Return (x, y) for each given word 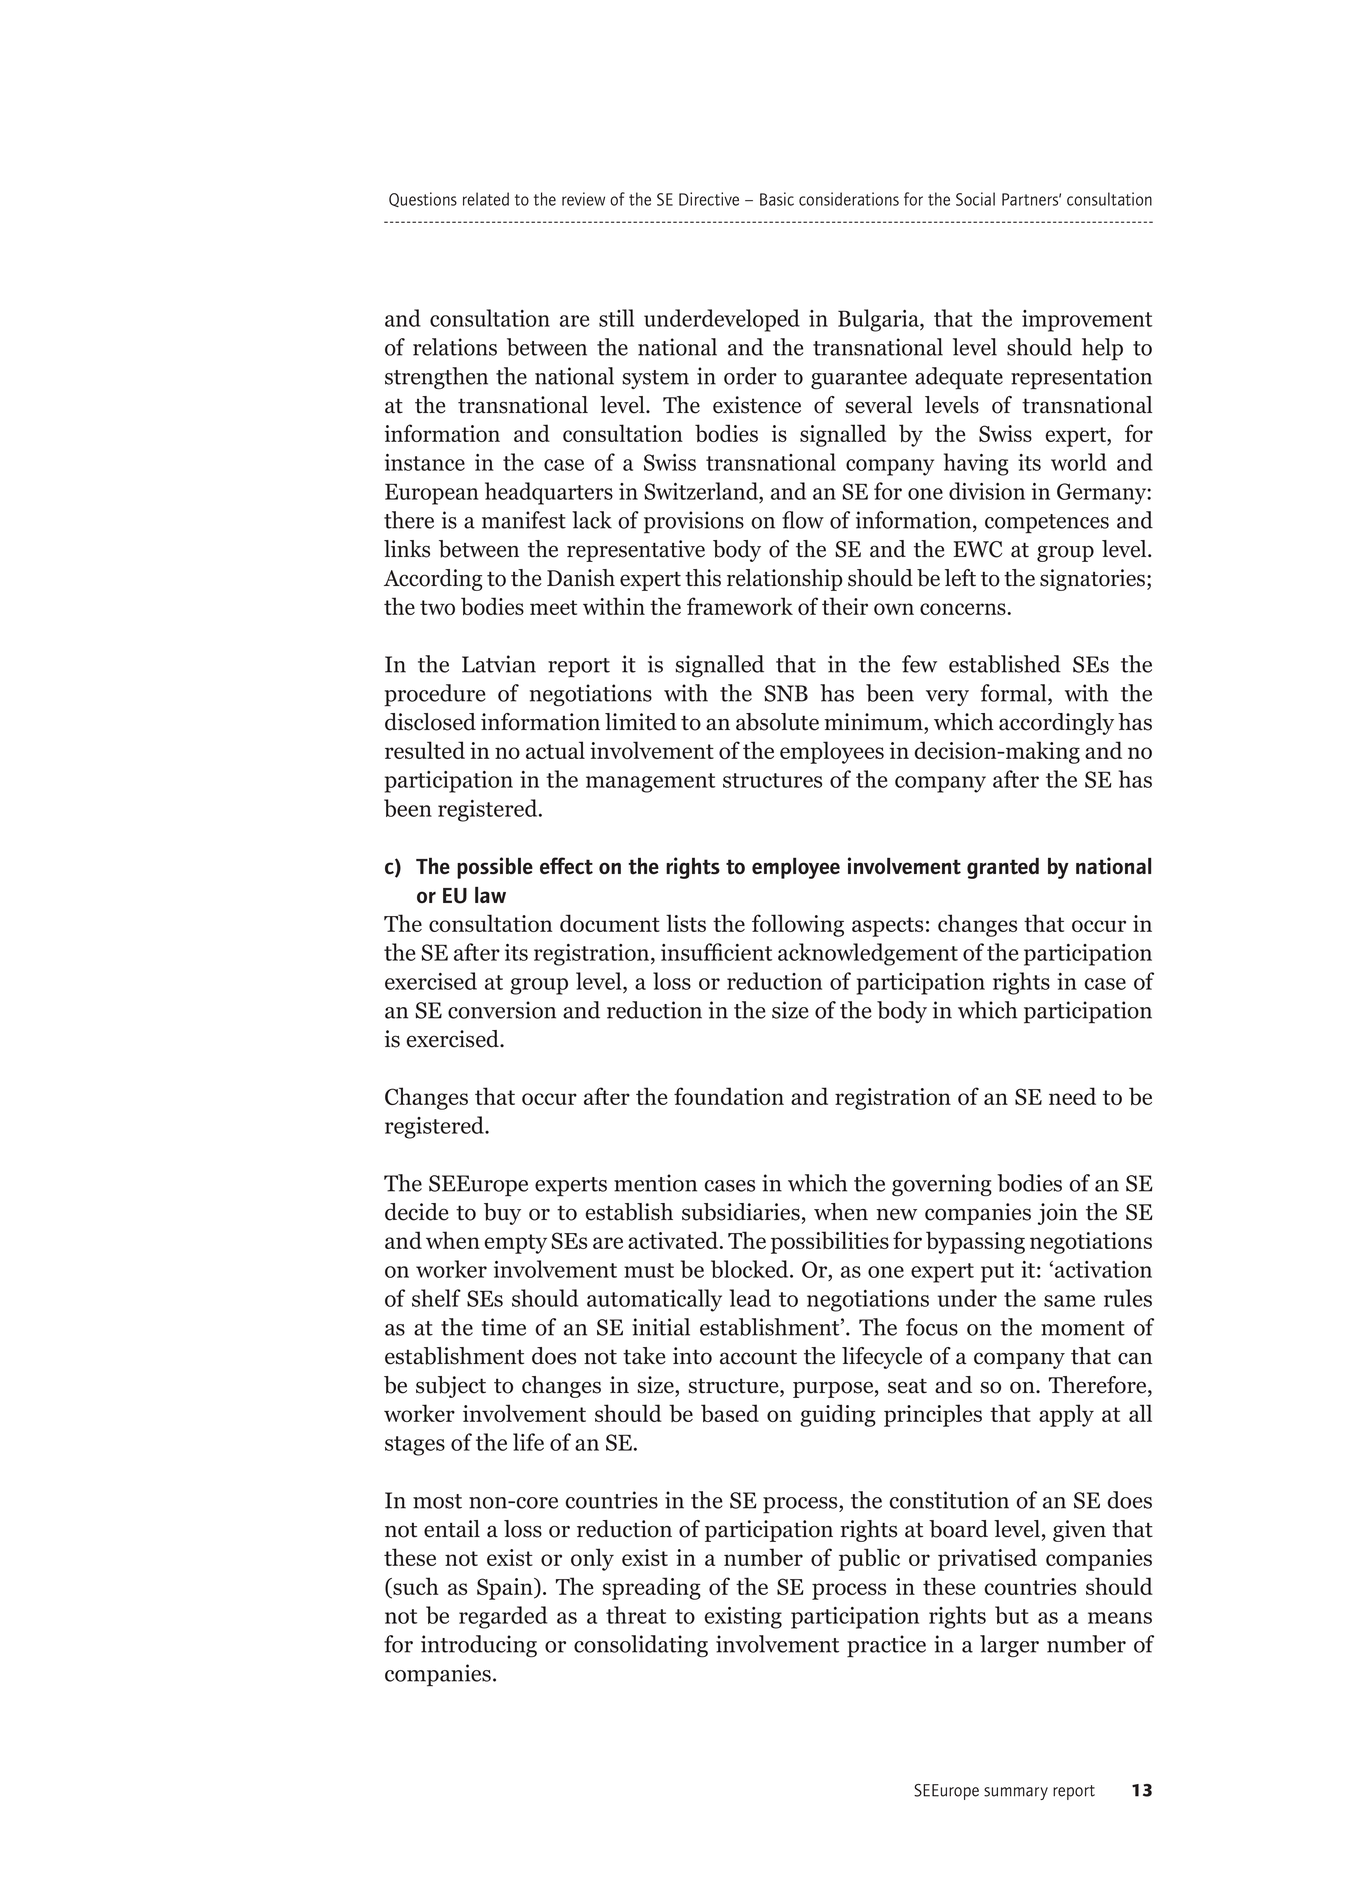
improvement (1087, 321)
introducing (479, 1646)
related (486, 199)
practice (886, 1646)
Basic (777, 199)
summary (1016, 1793)
